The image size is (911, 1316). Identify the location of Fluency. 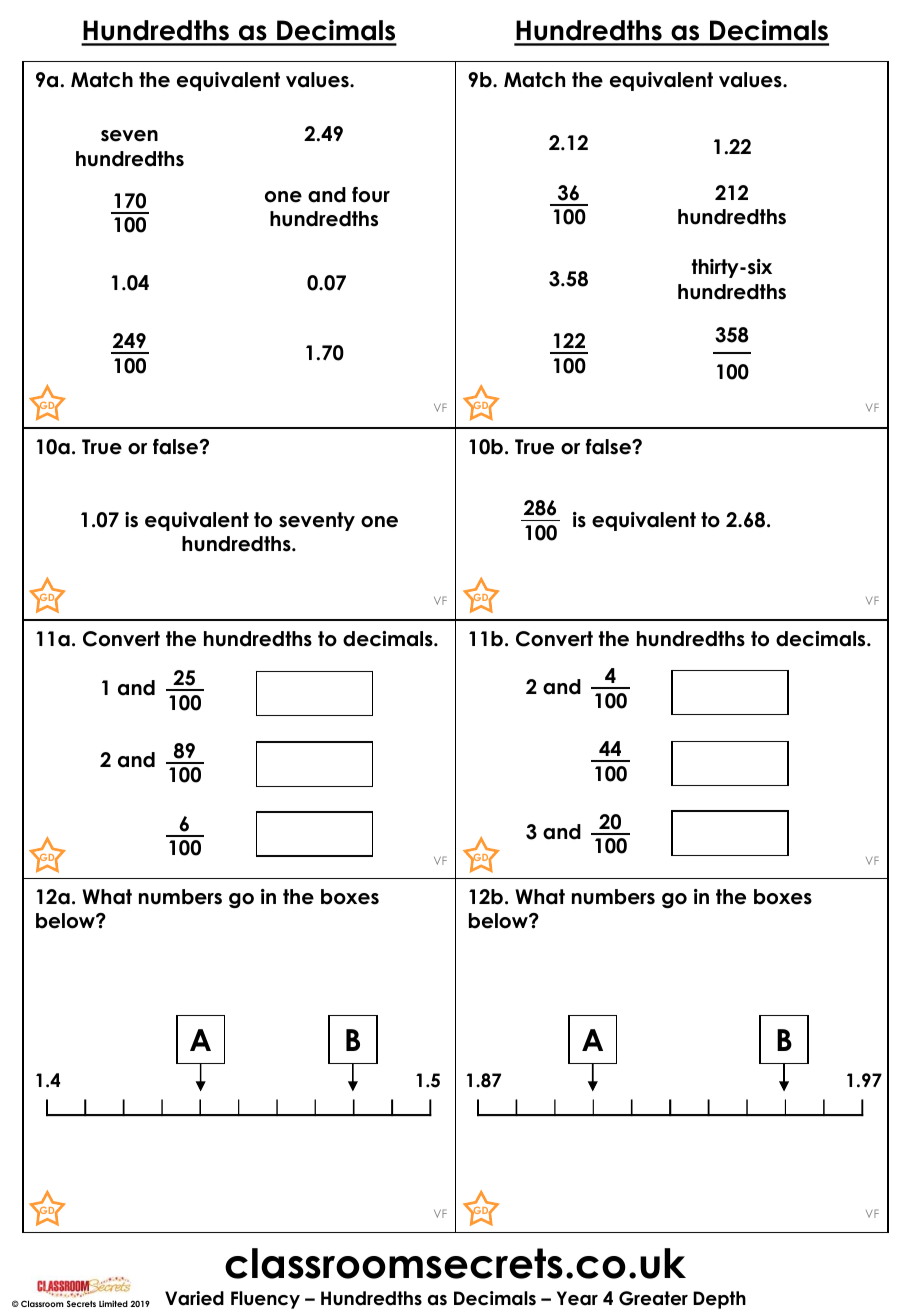
(265, 1300).
